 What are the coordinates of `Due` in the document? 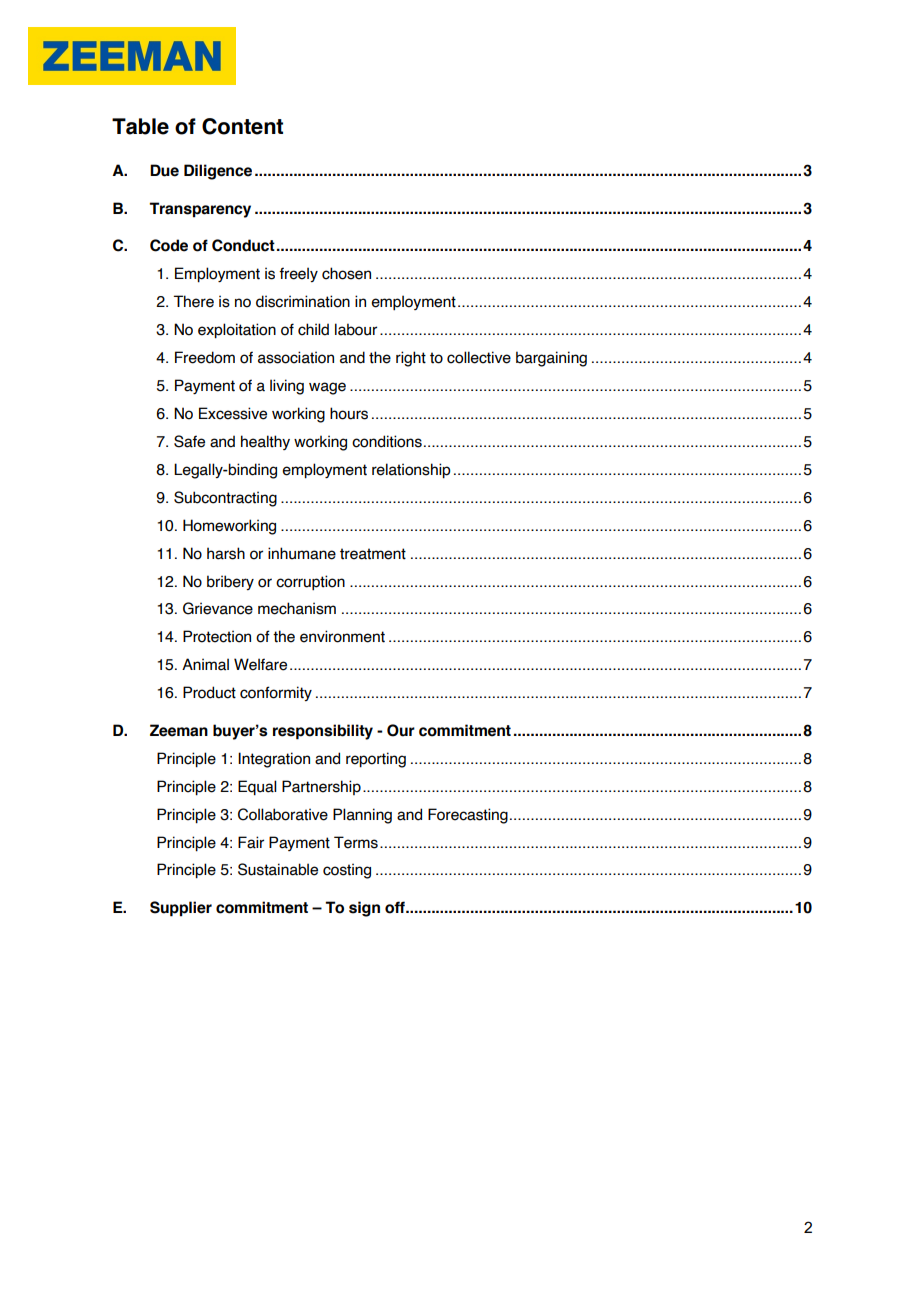 It's located at (164, 170).
